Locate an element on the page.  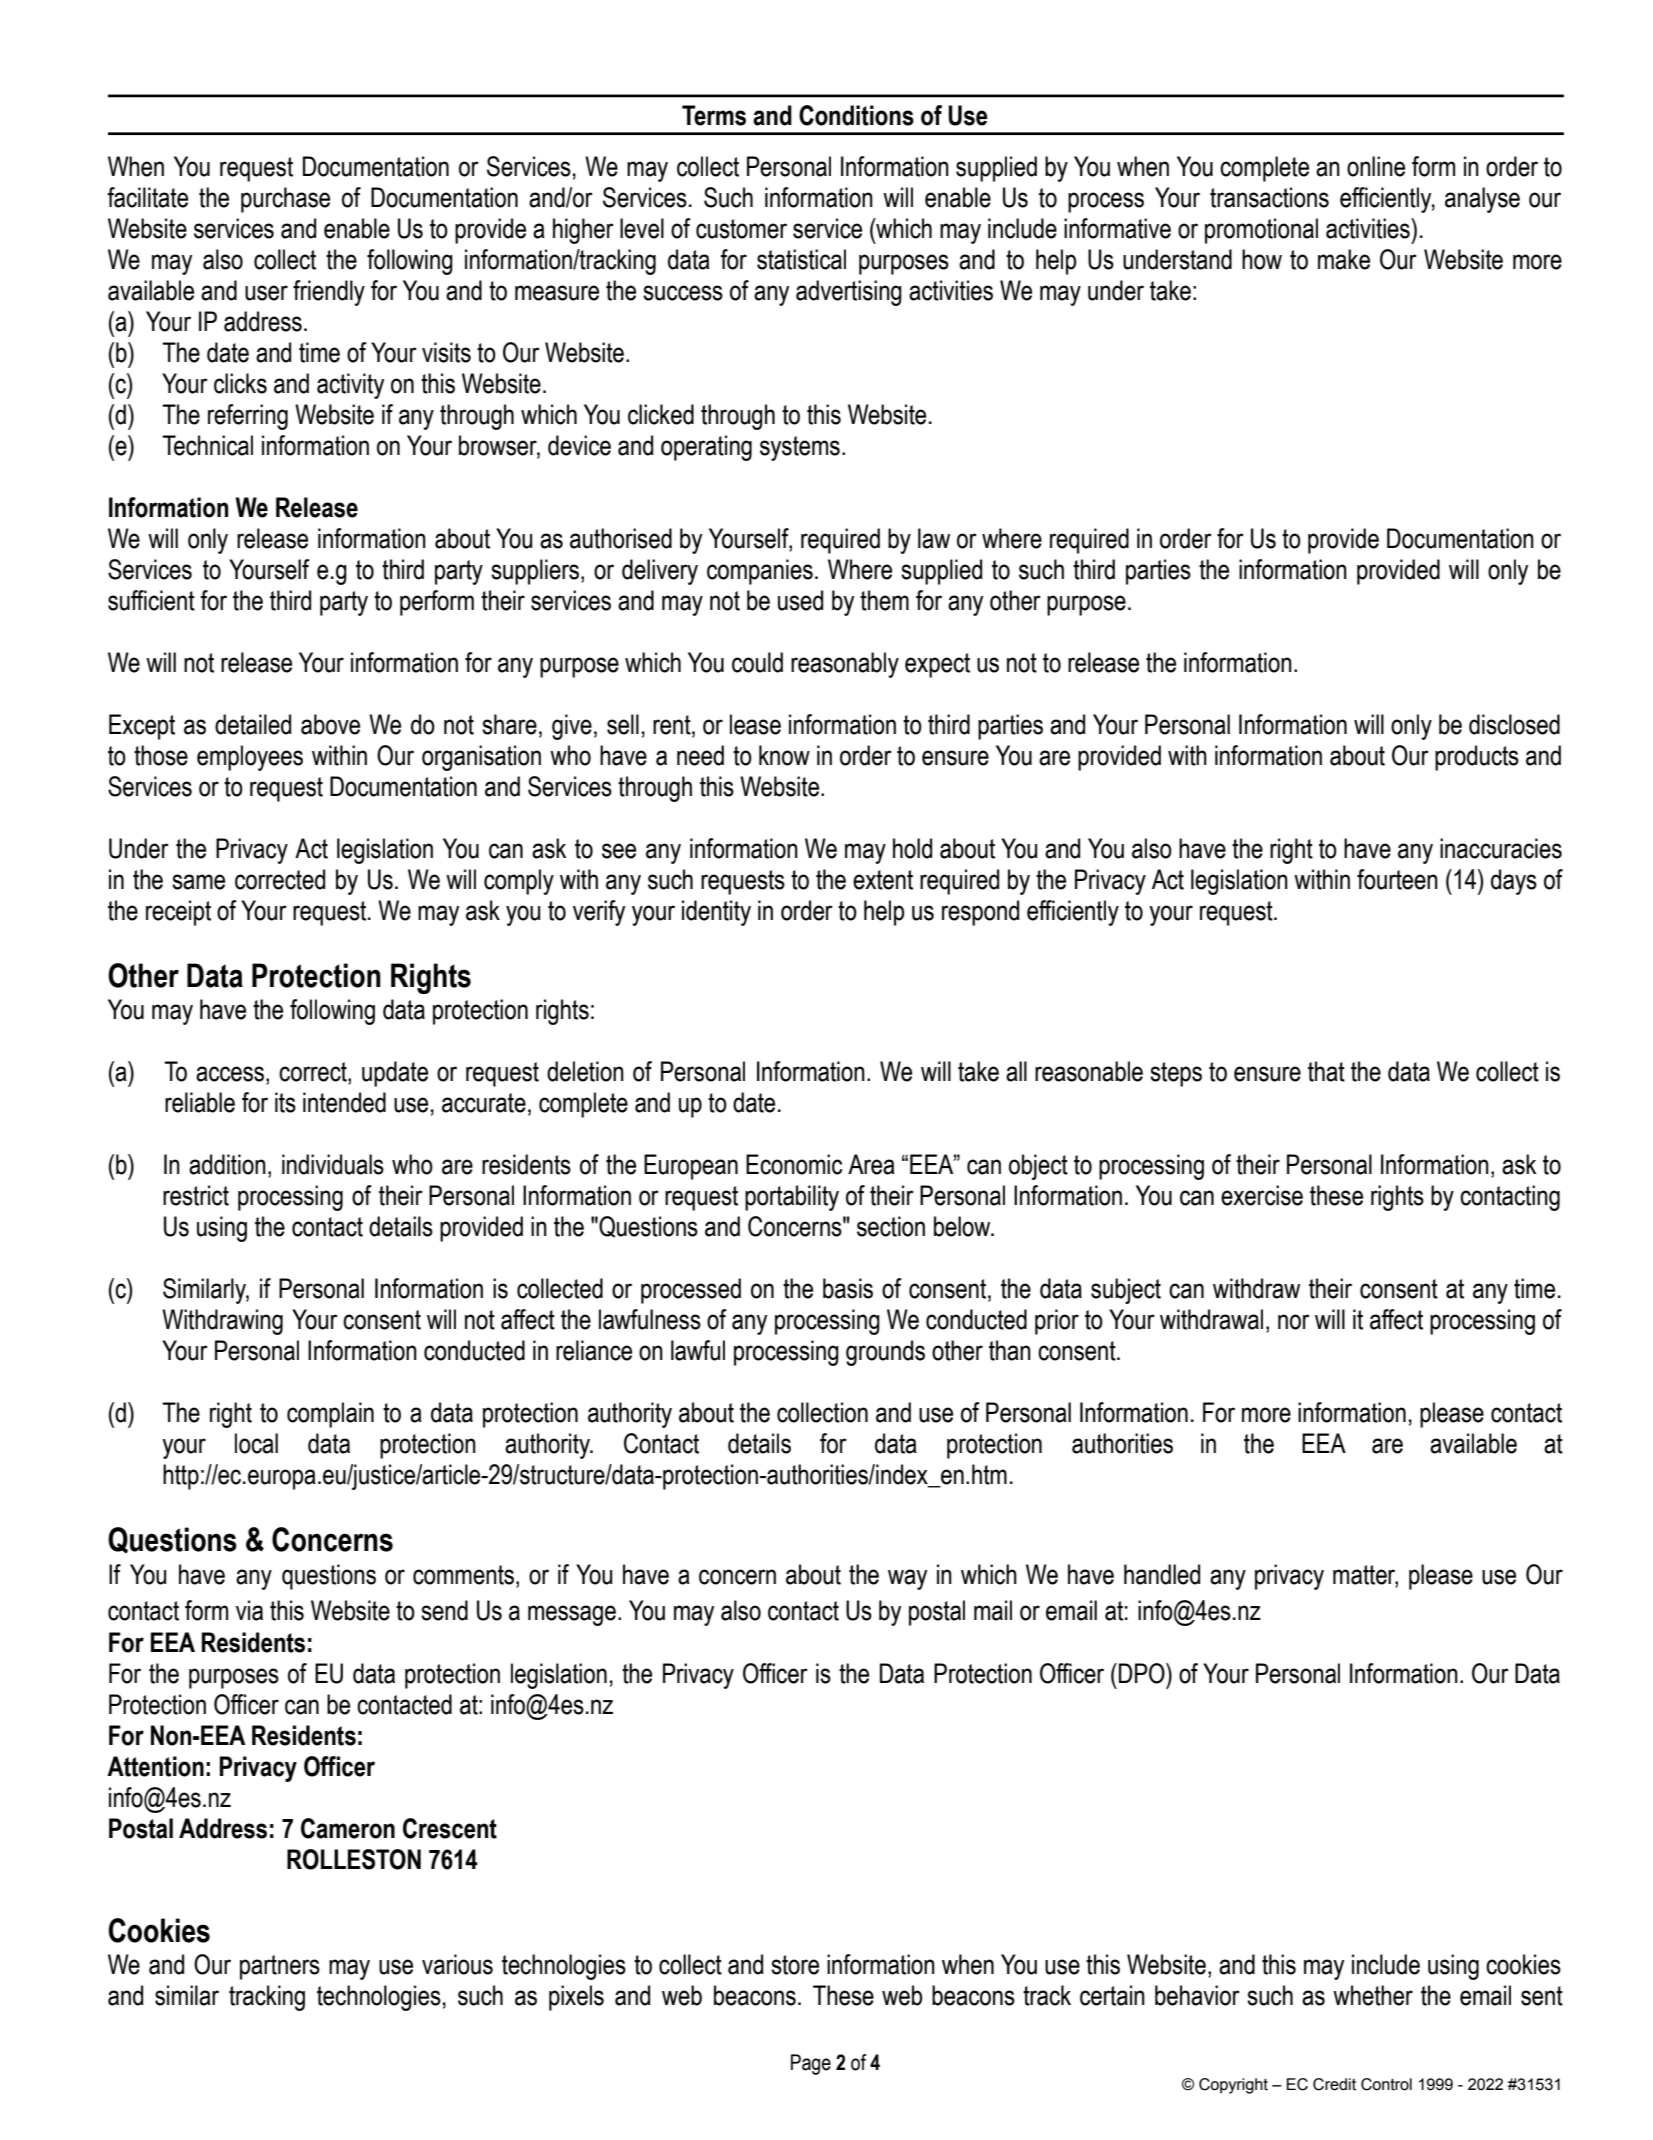
Economic is located at coordinates (794, 1164).
